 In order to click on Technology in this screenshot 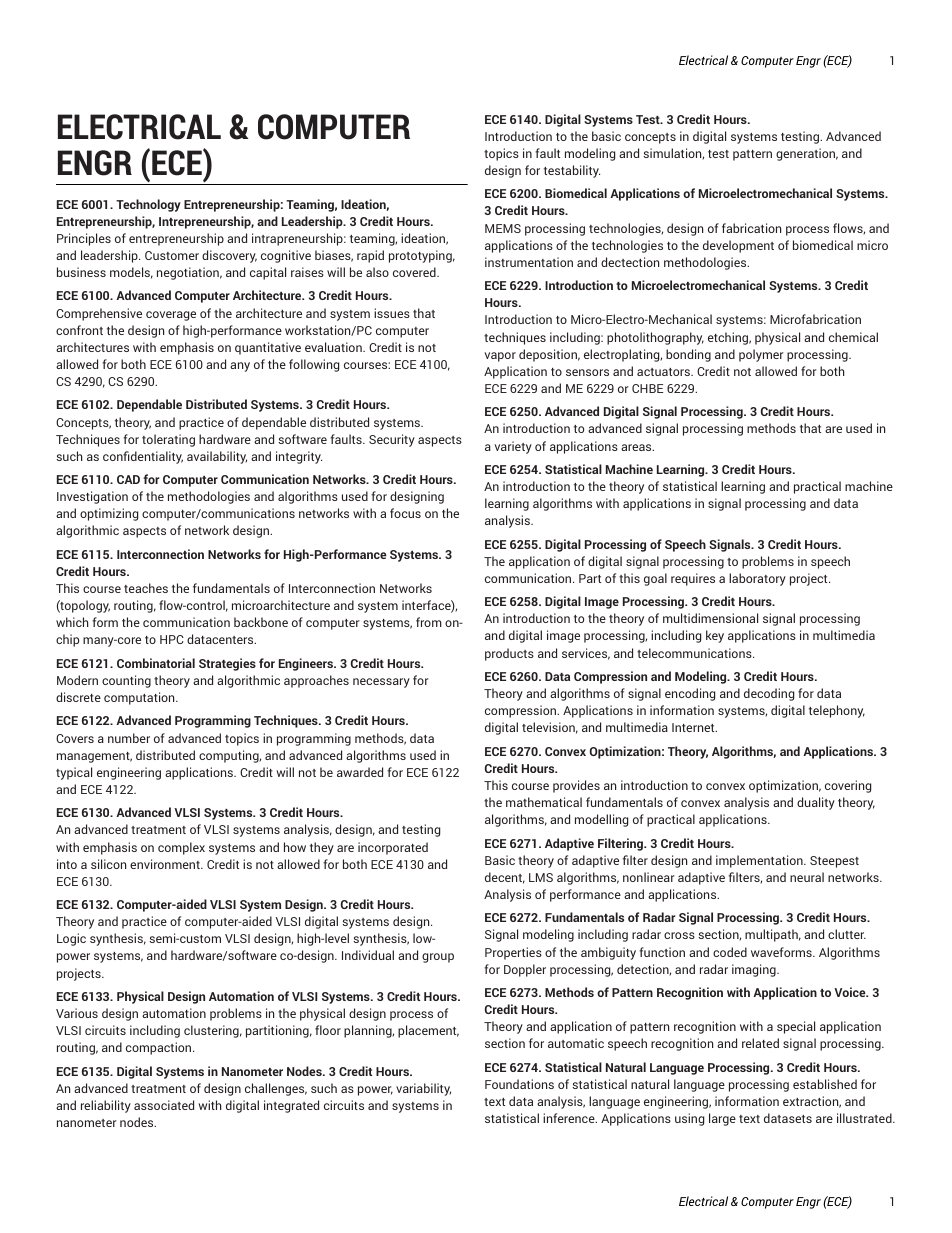, I will do `click(148, 205)`.
